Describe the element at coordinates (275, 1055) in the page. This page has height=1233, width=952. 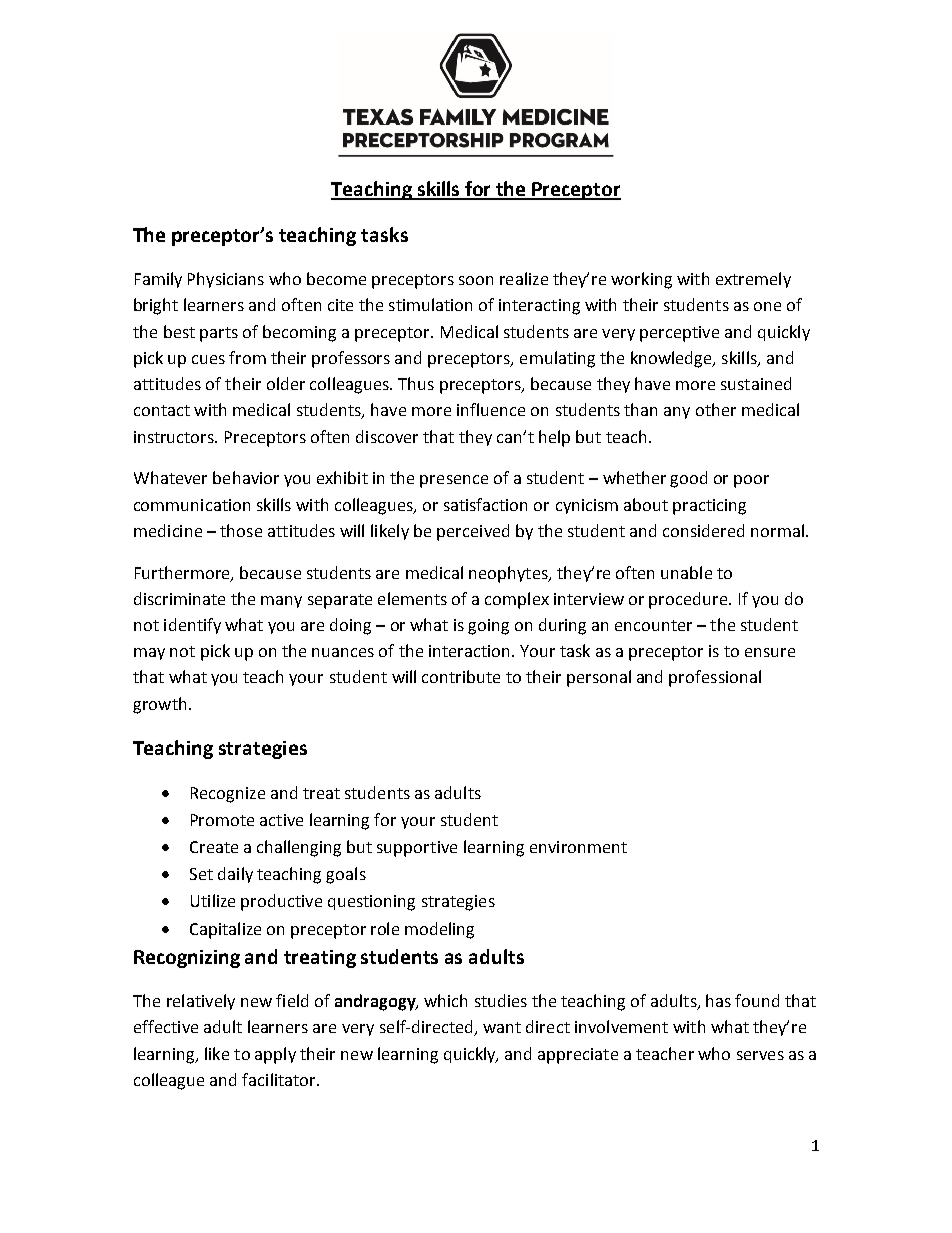
I see `apply` at that location.
